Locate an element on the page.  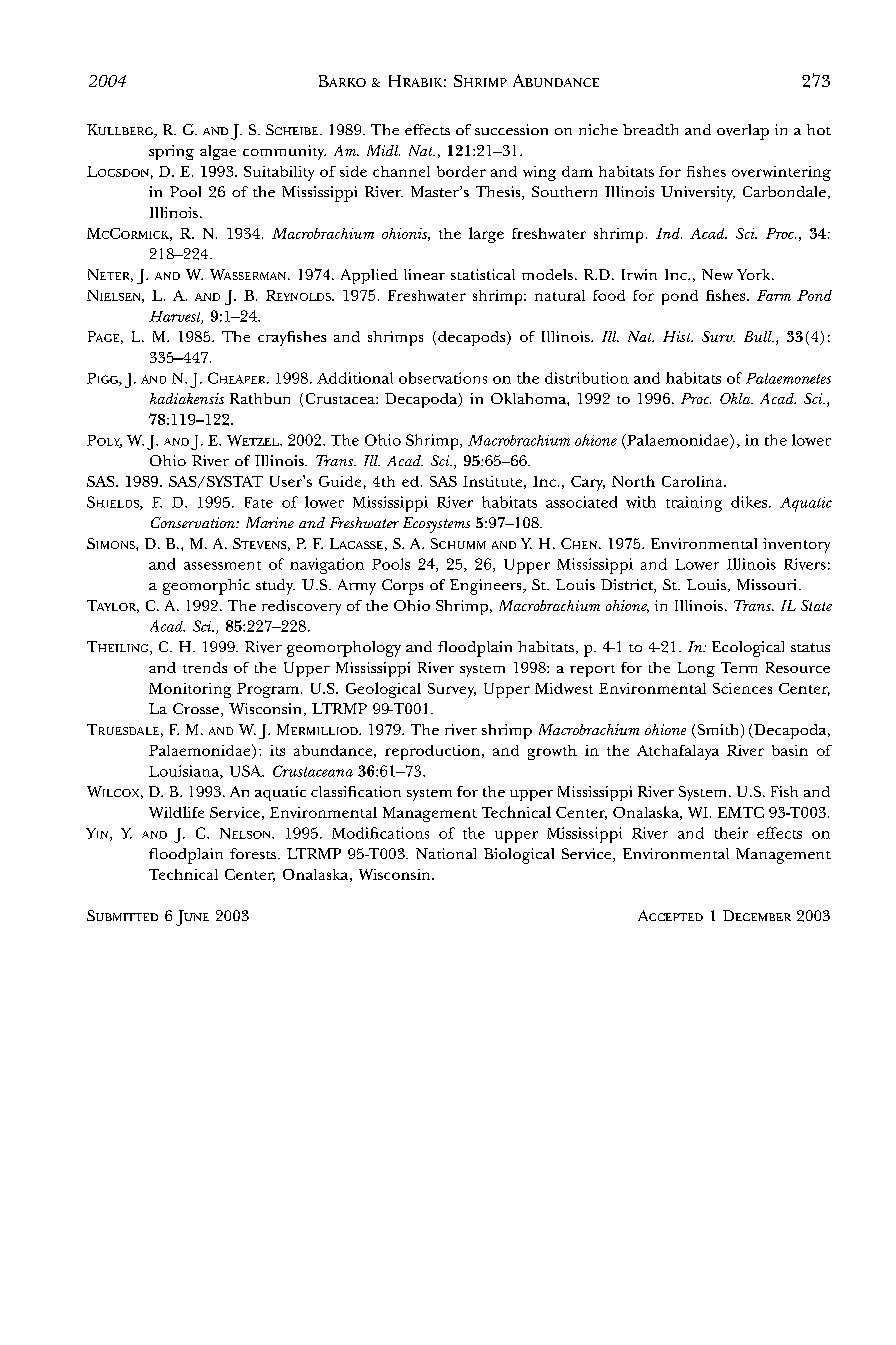
Term is located at coordinates (739, 667).
